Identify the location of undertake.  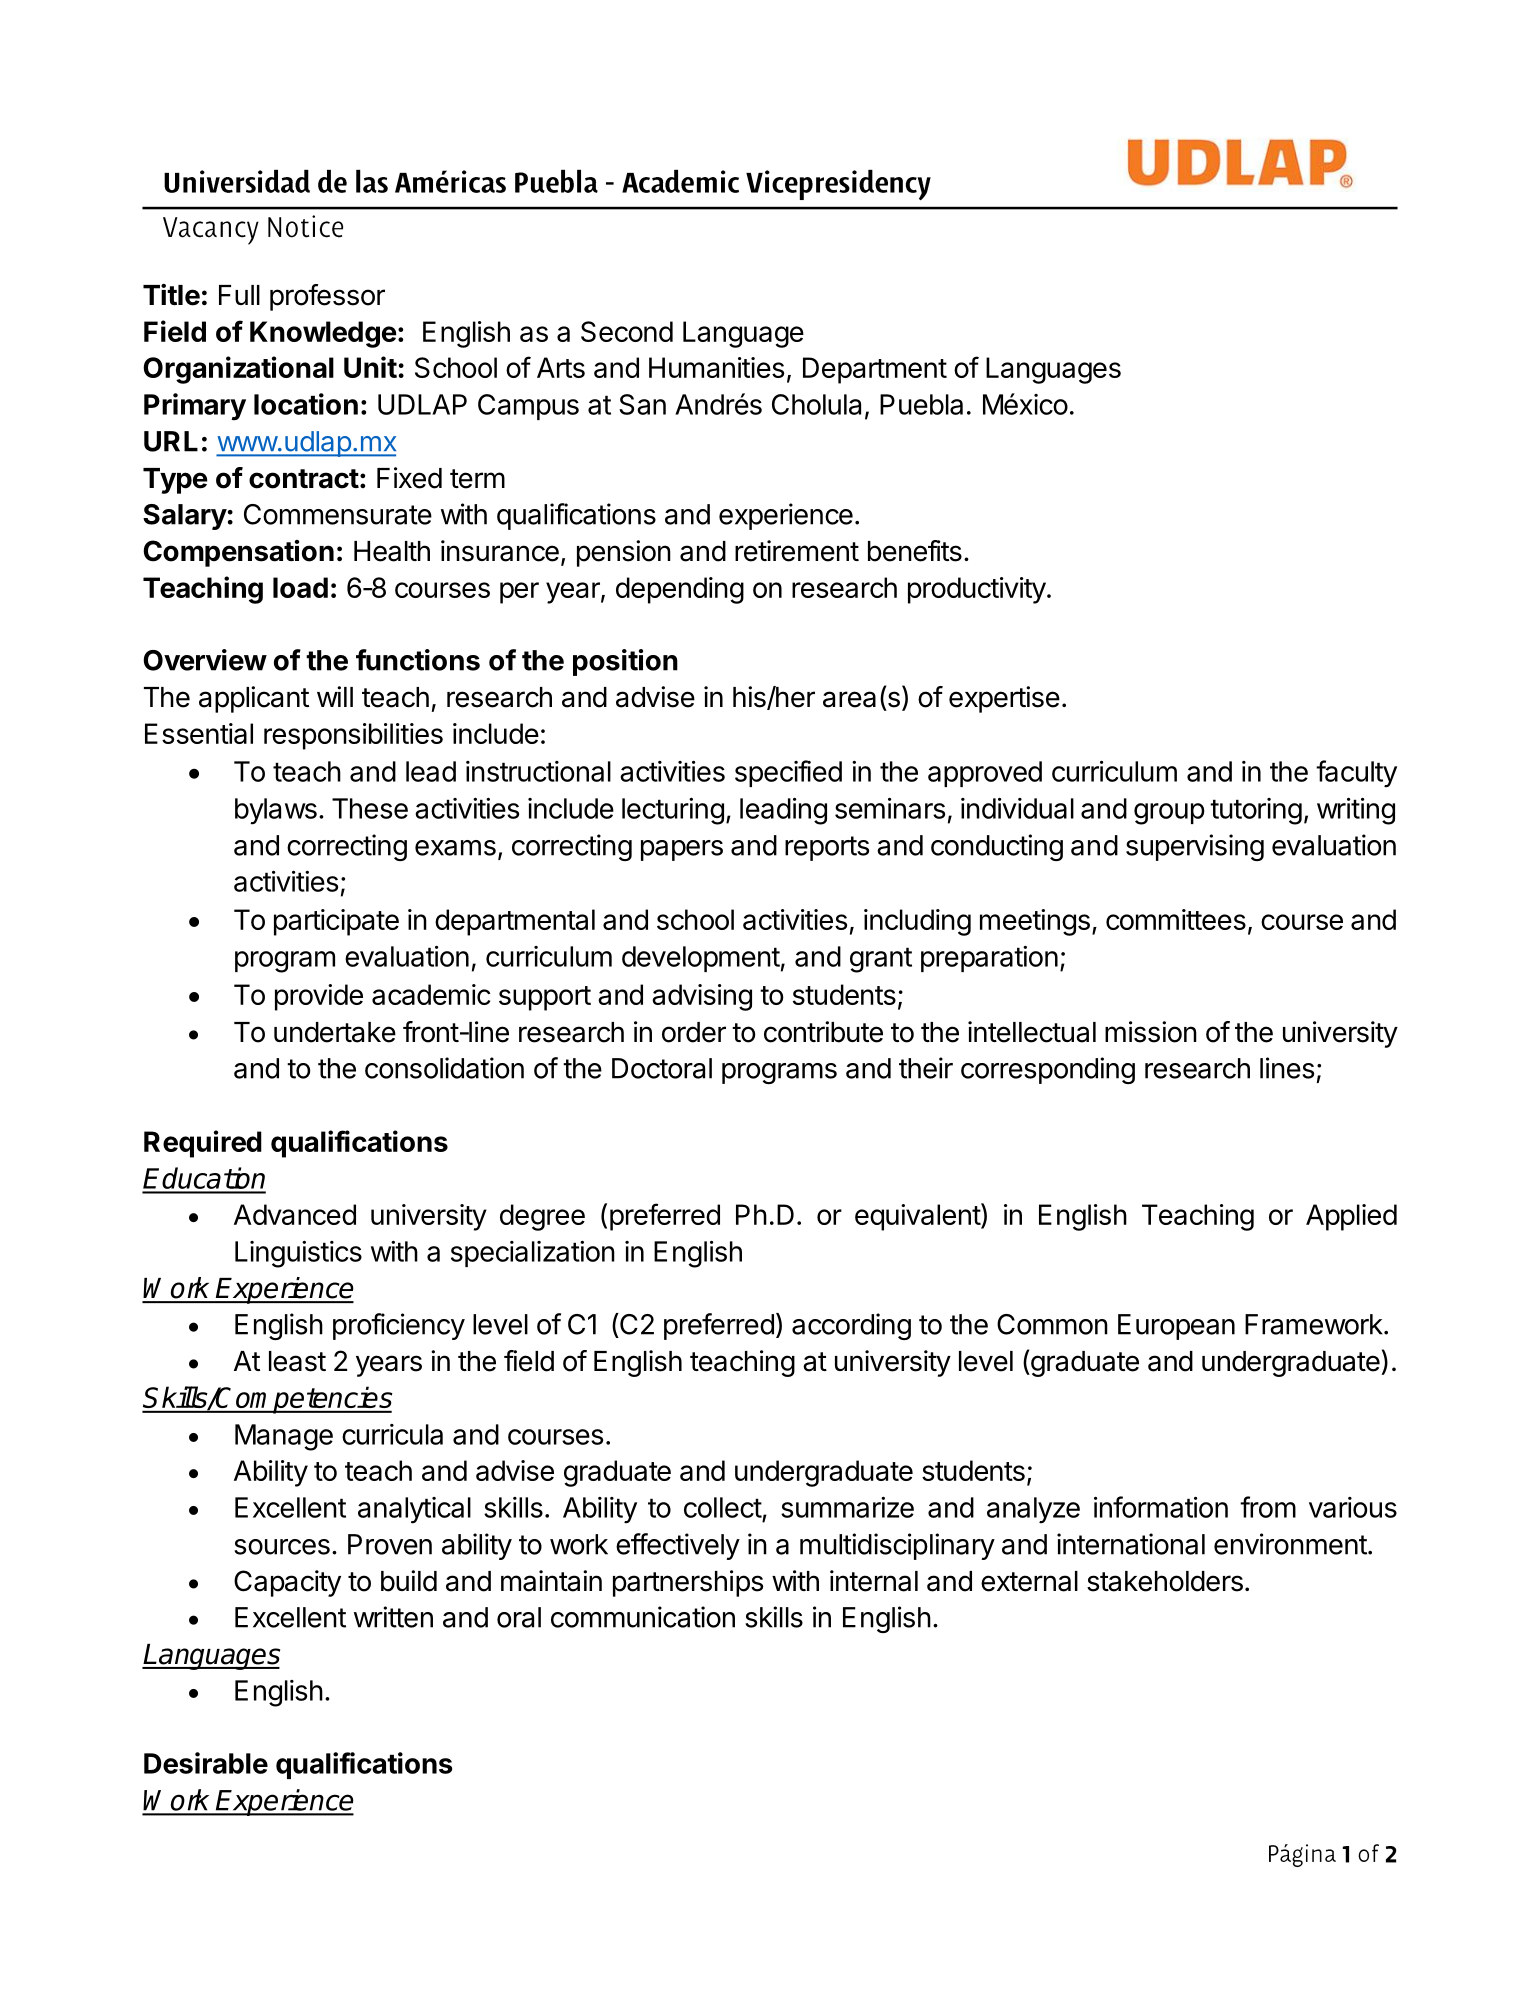
(335, 1032).
